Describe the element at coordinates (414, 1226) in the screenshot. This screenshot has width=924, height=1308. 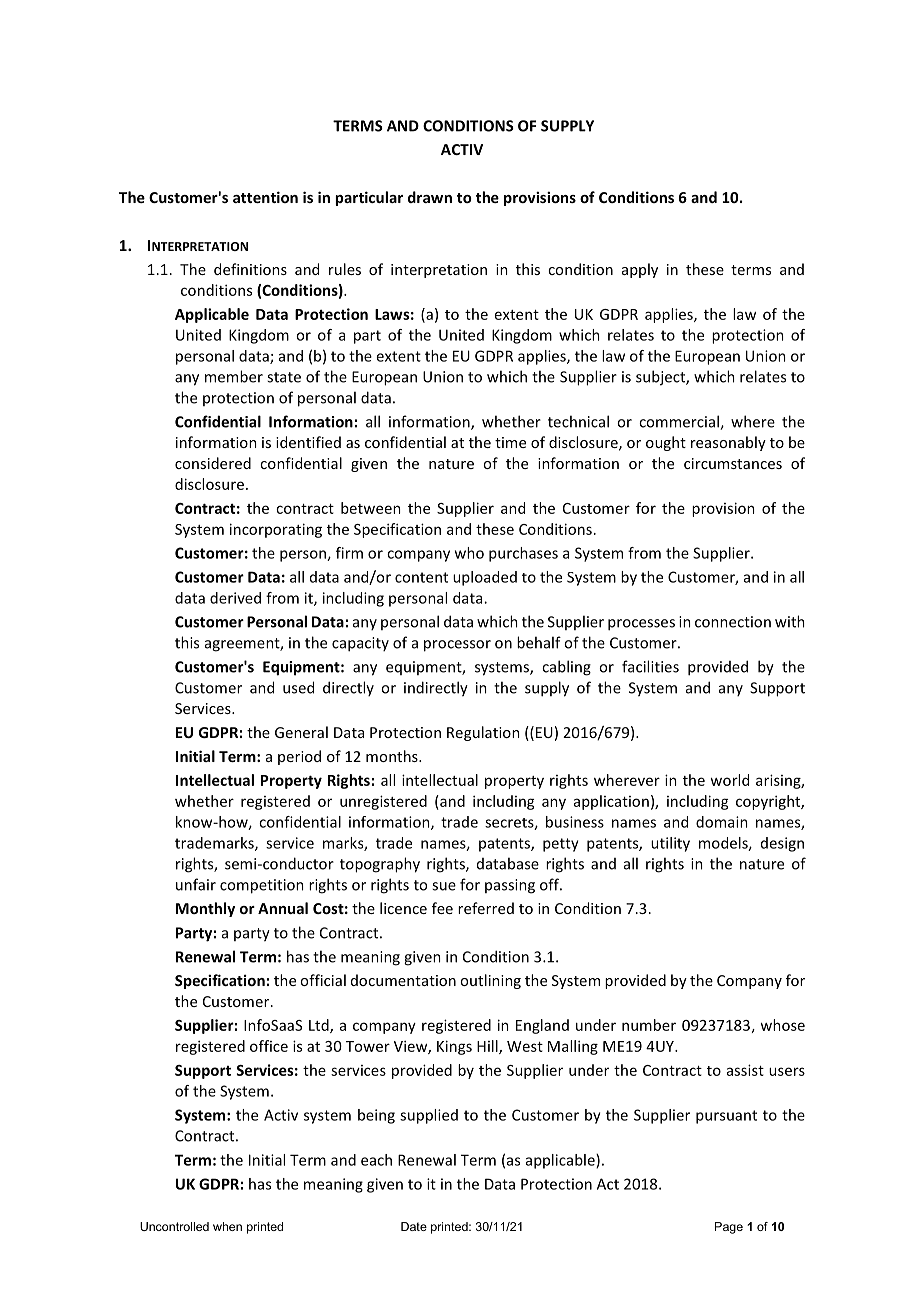
I see `Date` at that location.
